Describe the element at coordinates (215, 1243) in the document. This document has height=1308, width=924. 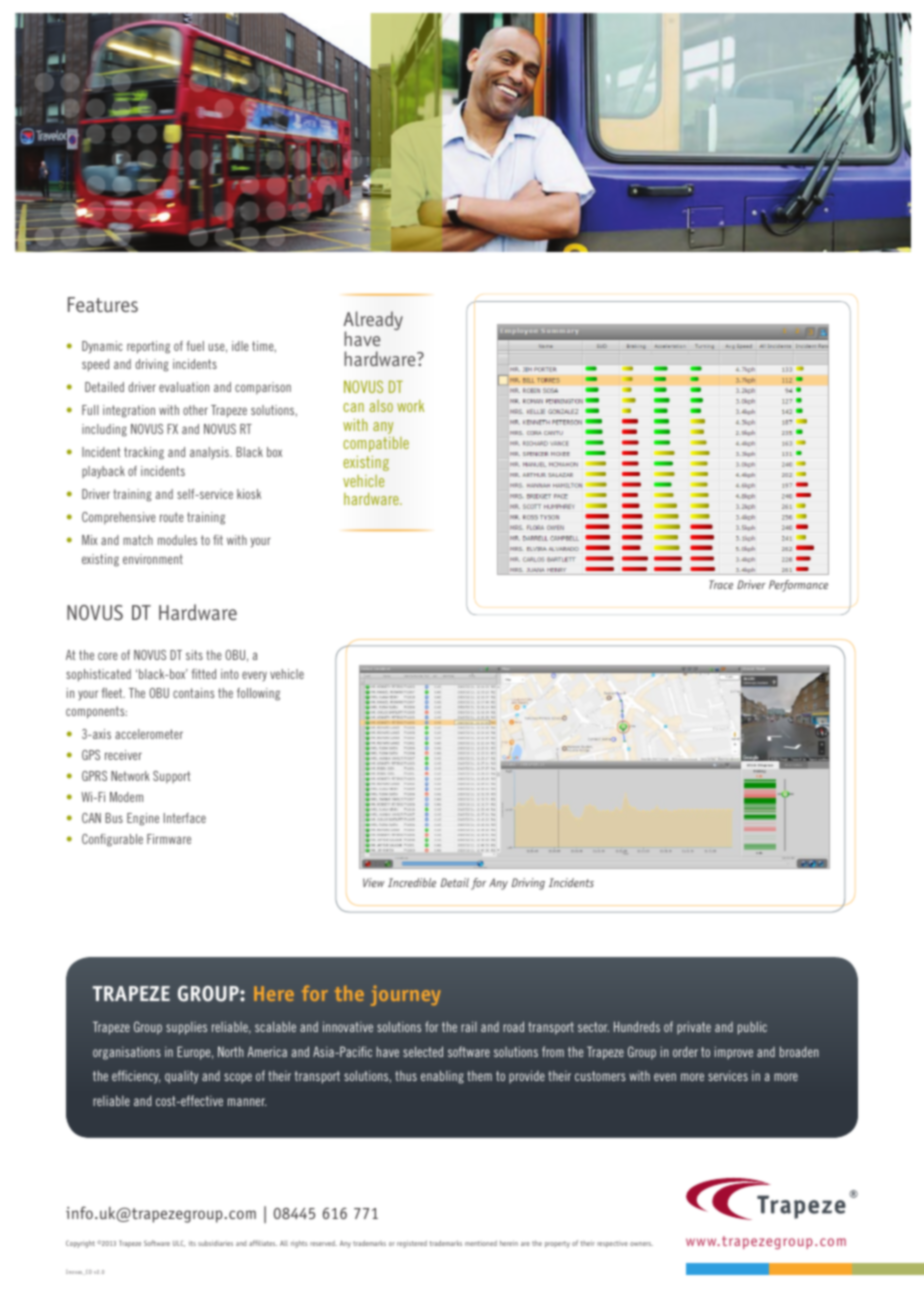
I see `subsidiaries` at that location.
